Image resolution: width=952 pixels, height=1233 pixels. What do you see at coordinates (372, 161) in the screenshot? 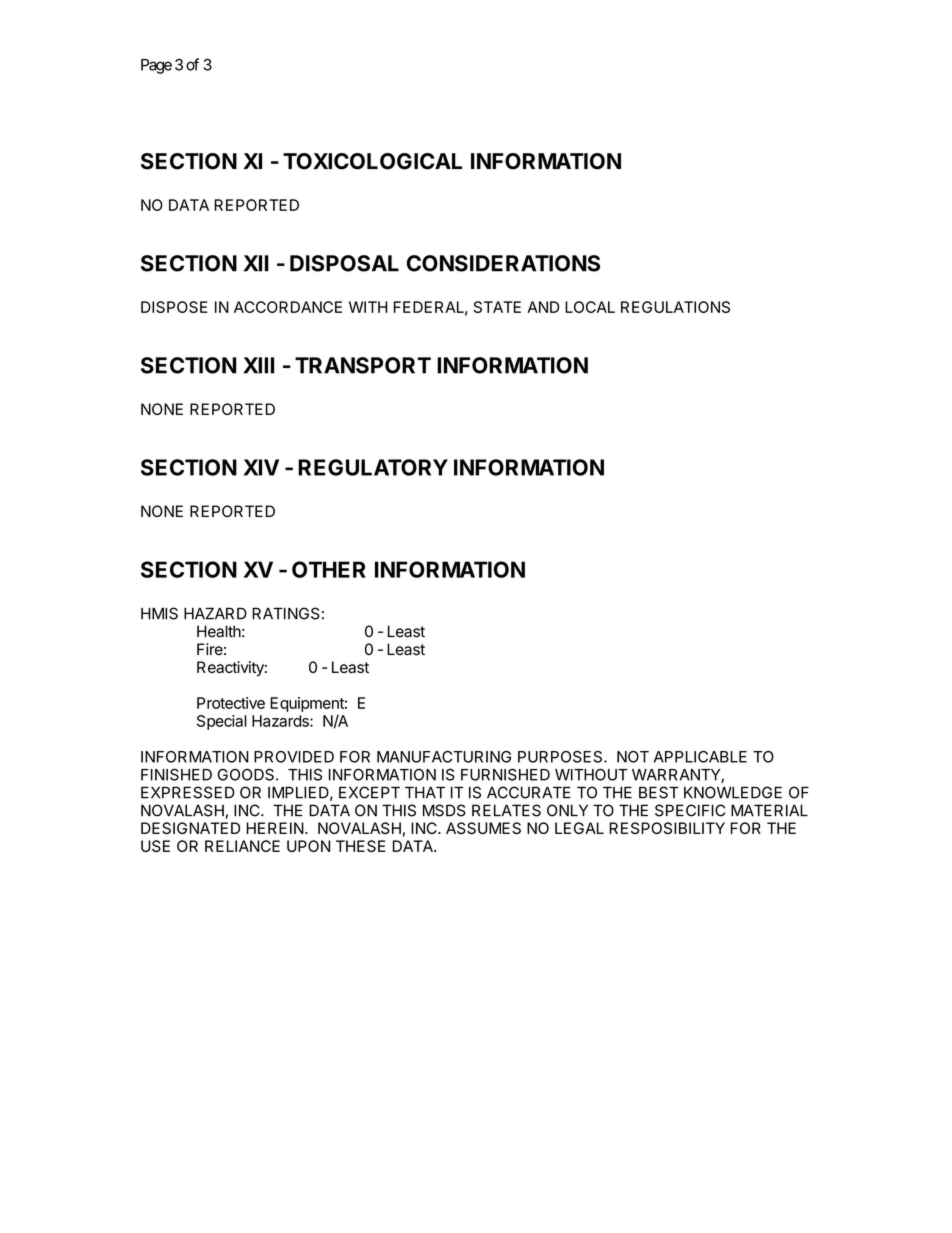
I see `TOXICOLOGICAL` at bounding box center [372, 161].
